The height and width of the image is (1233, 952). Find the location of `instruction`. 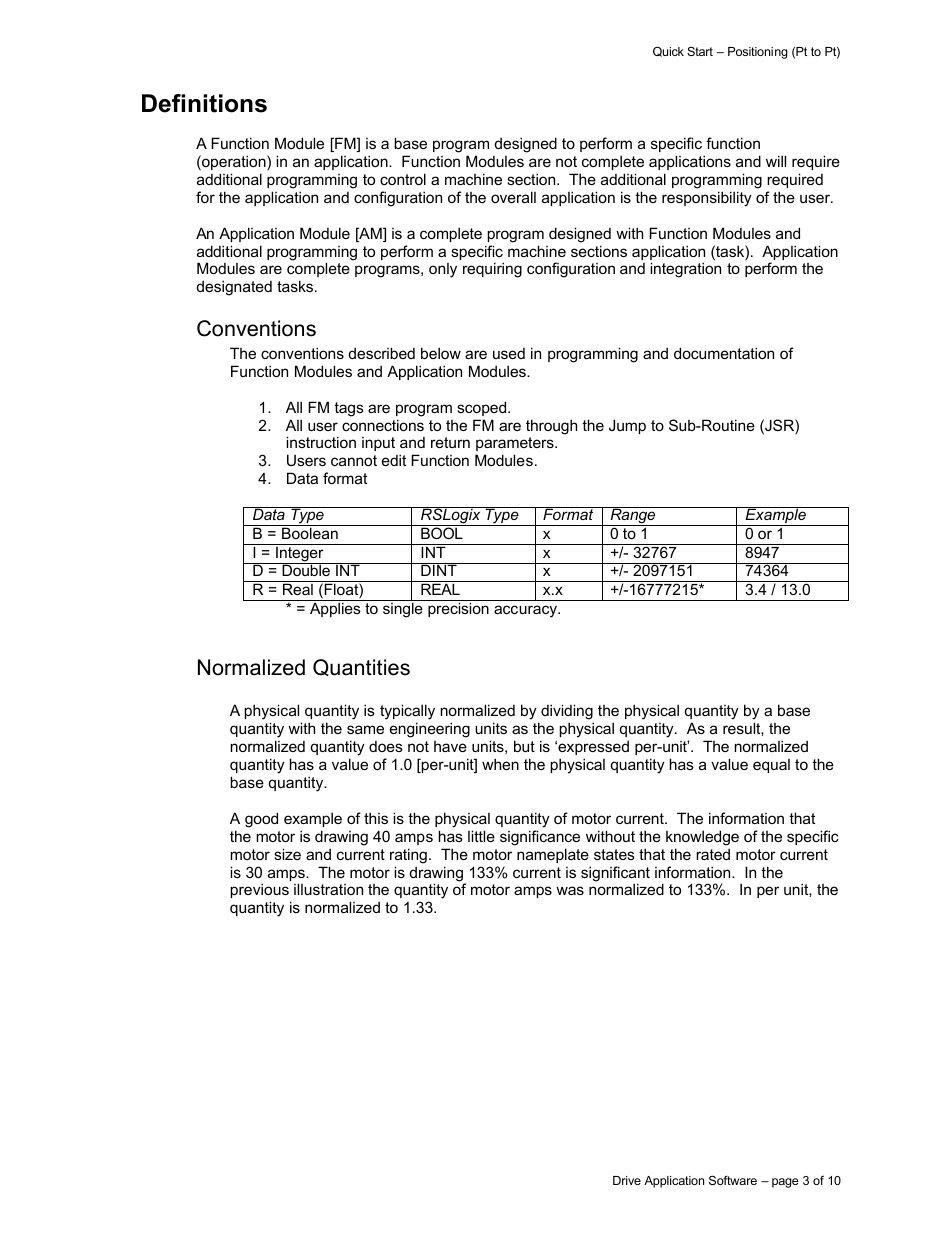

instruction is located at coordinates (321, 442).
